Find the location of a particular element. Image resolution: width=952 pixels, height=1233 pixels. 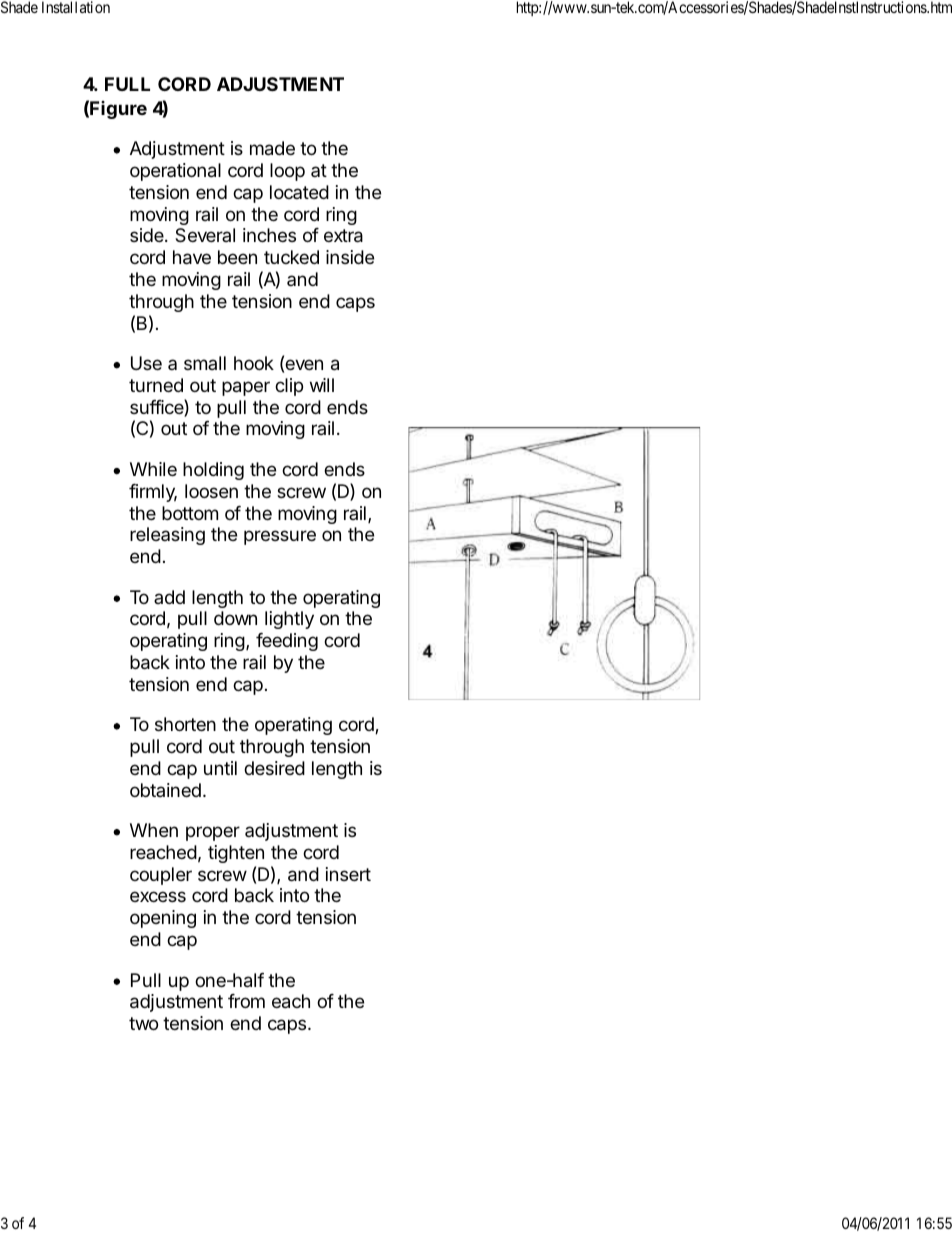

until is located at coordinates (220, 768).
